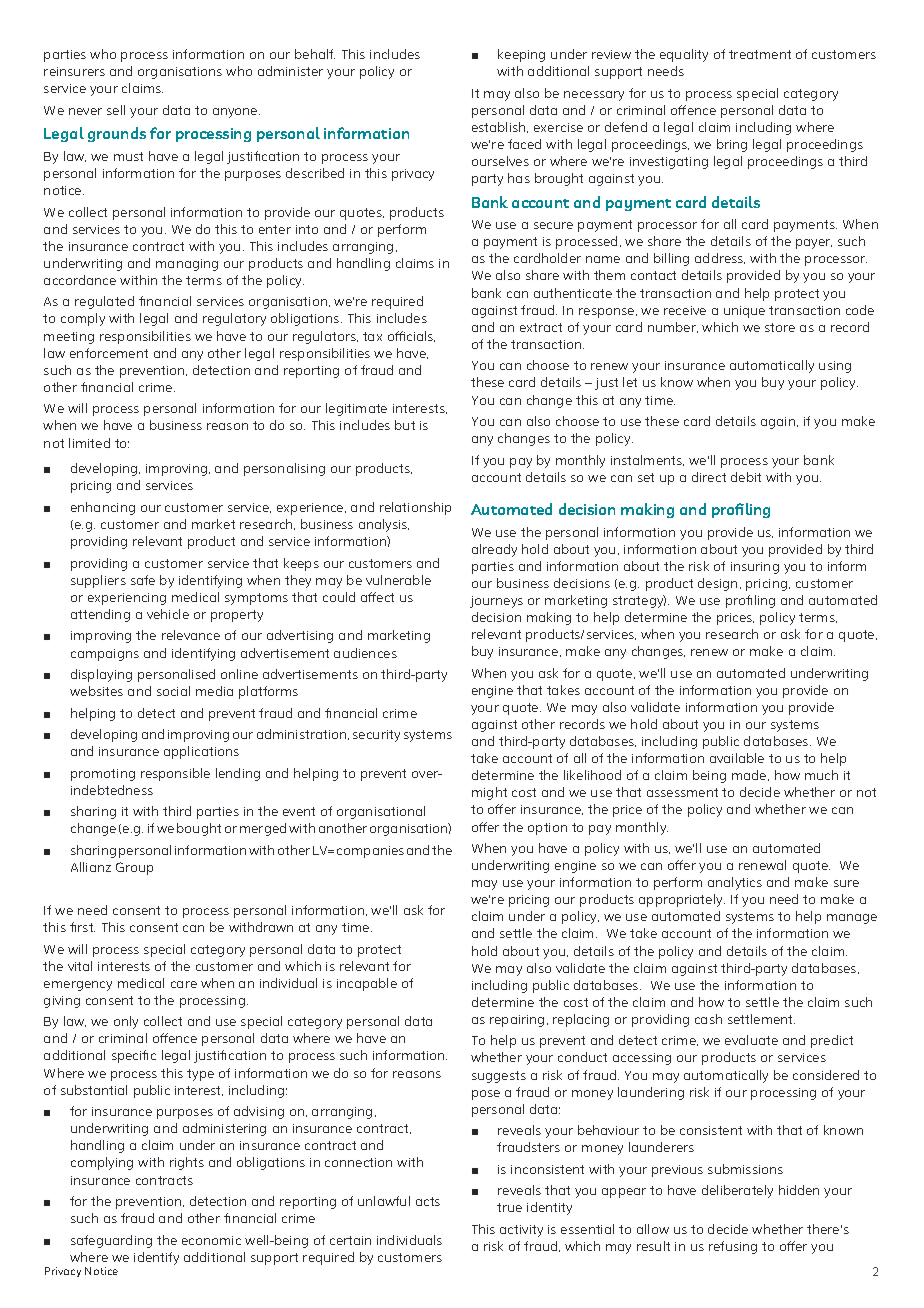 Image resolution: width=924 pixels, height=1308 pixels. What do you see at coordinates (211, 1240) in the document?
I see `economic` at bounding box center [211, 1240].
